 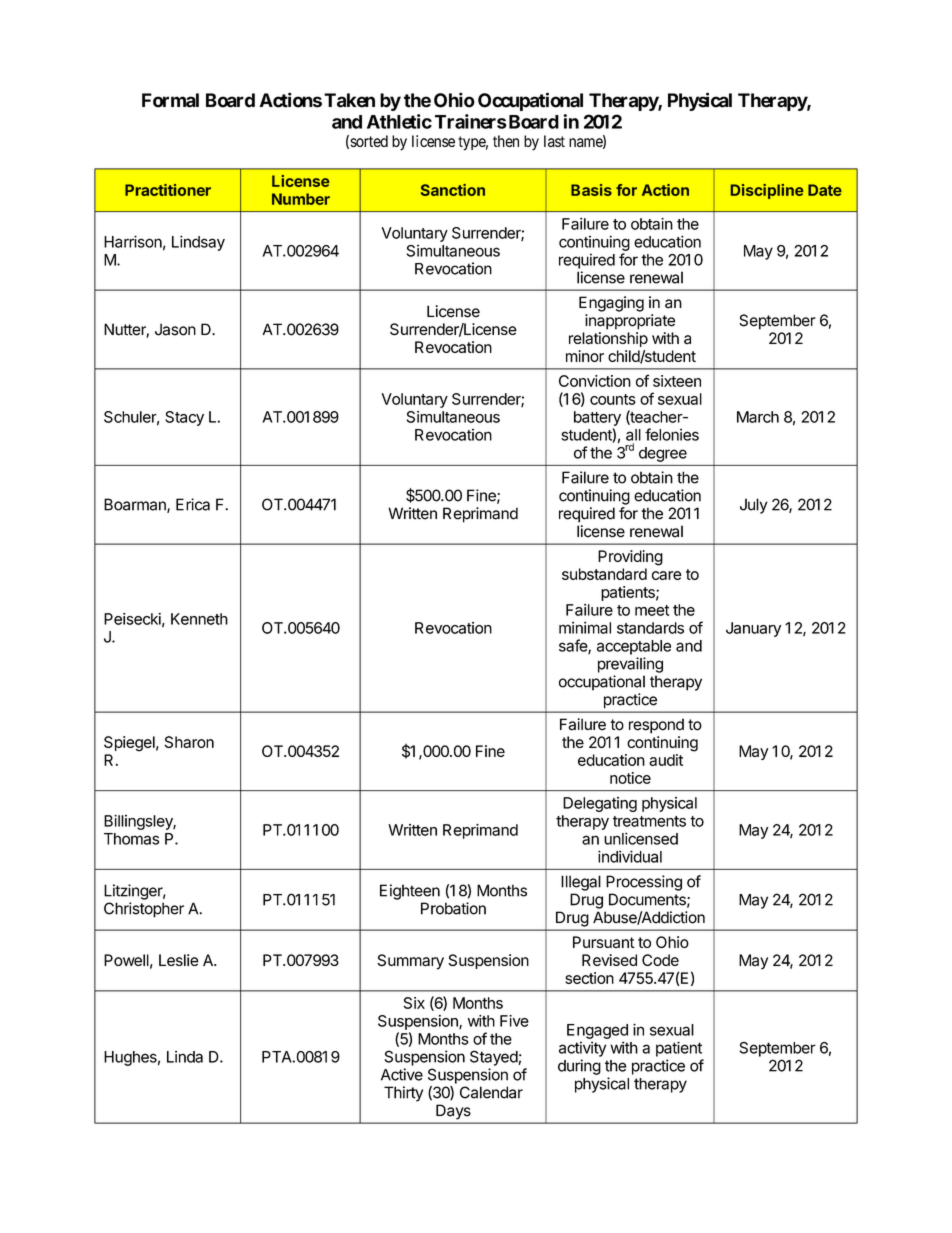 I want to click on Discipline, so click(x=767, y=191).
